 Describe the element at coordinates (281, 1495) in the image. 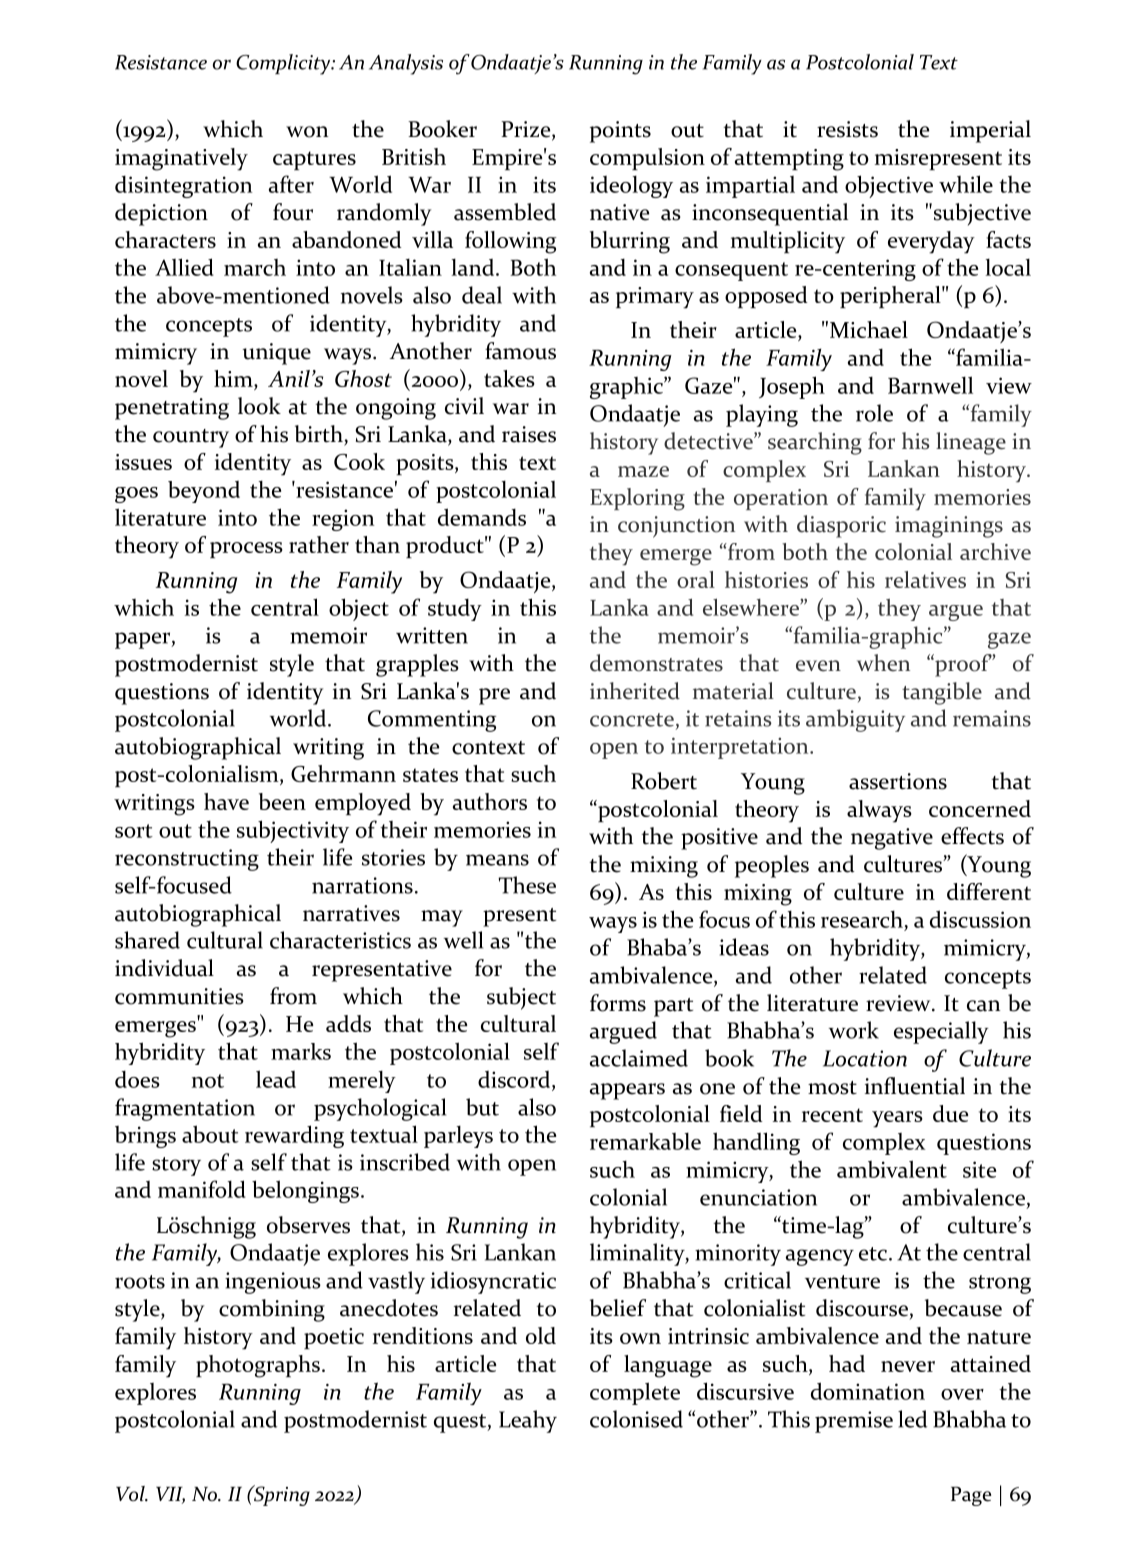

I see `Spring` at that location.
